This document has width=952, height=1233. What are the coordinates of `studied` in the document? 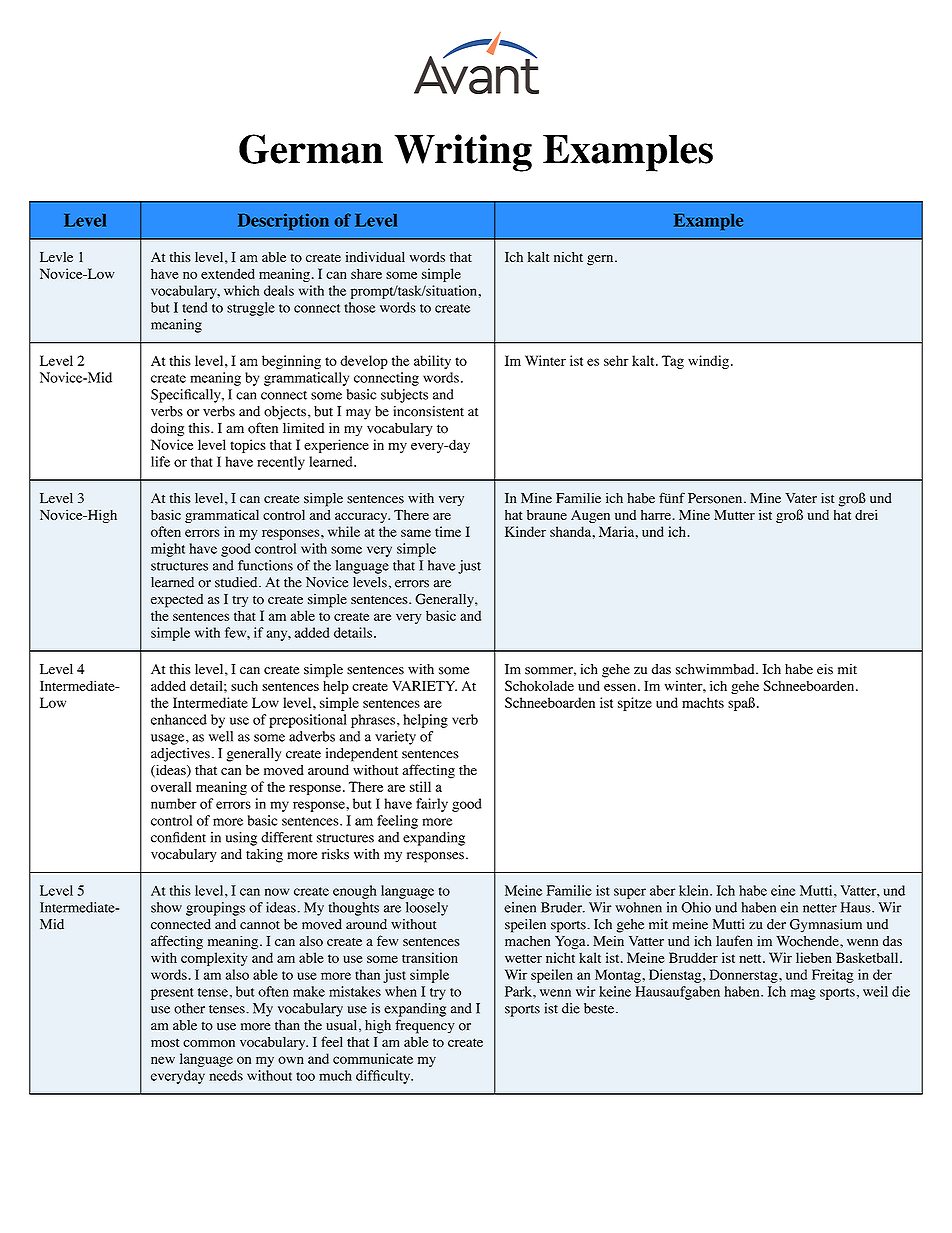 It's located at (237, 582).
